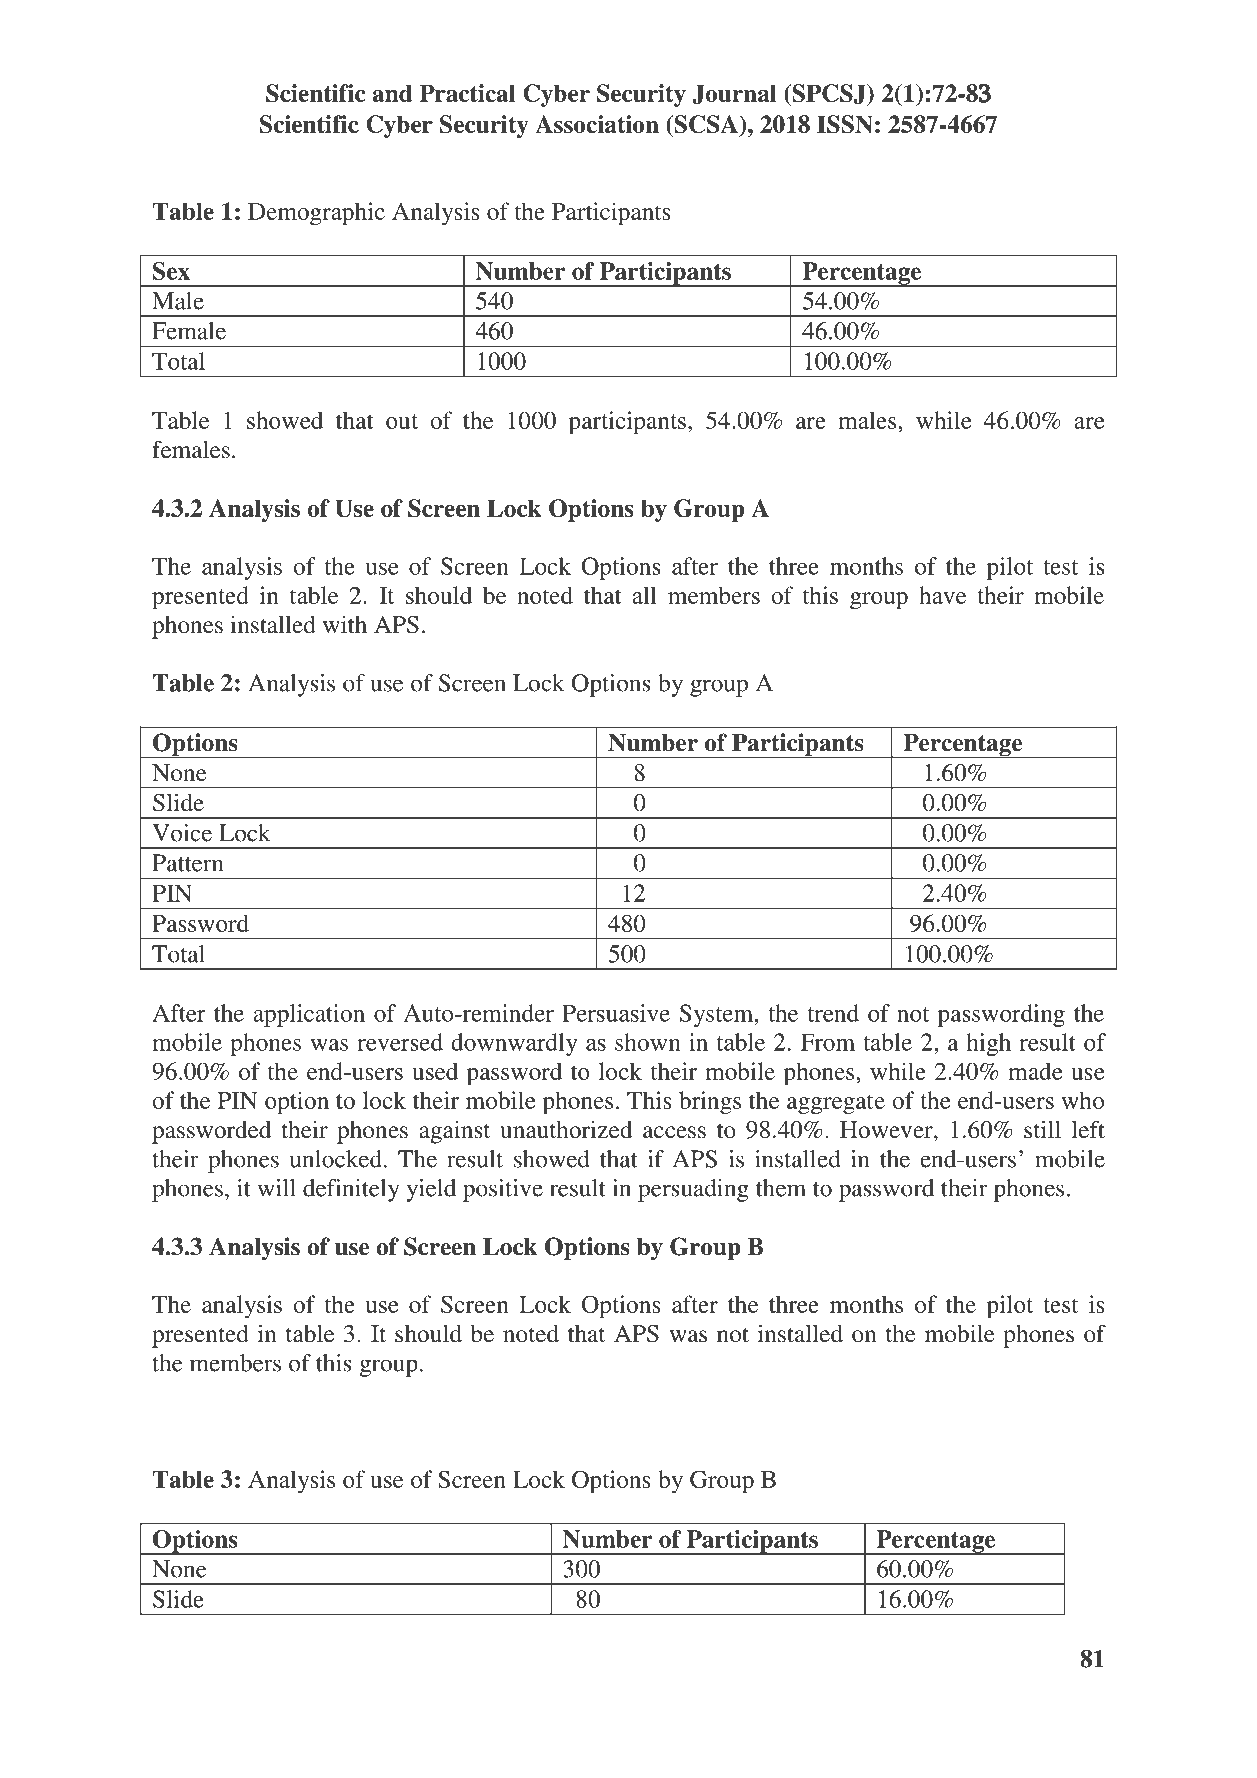 The height and width of the screenshot is (1778, 1257). What do you see at coordinates (402, 421) in the screenshot?
I see `out` at bounding box center [402, 421].
